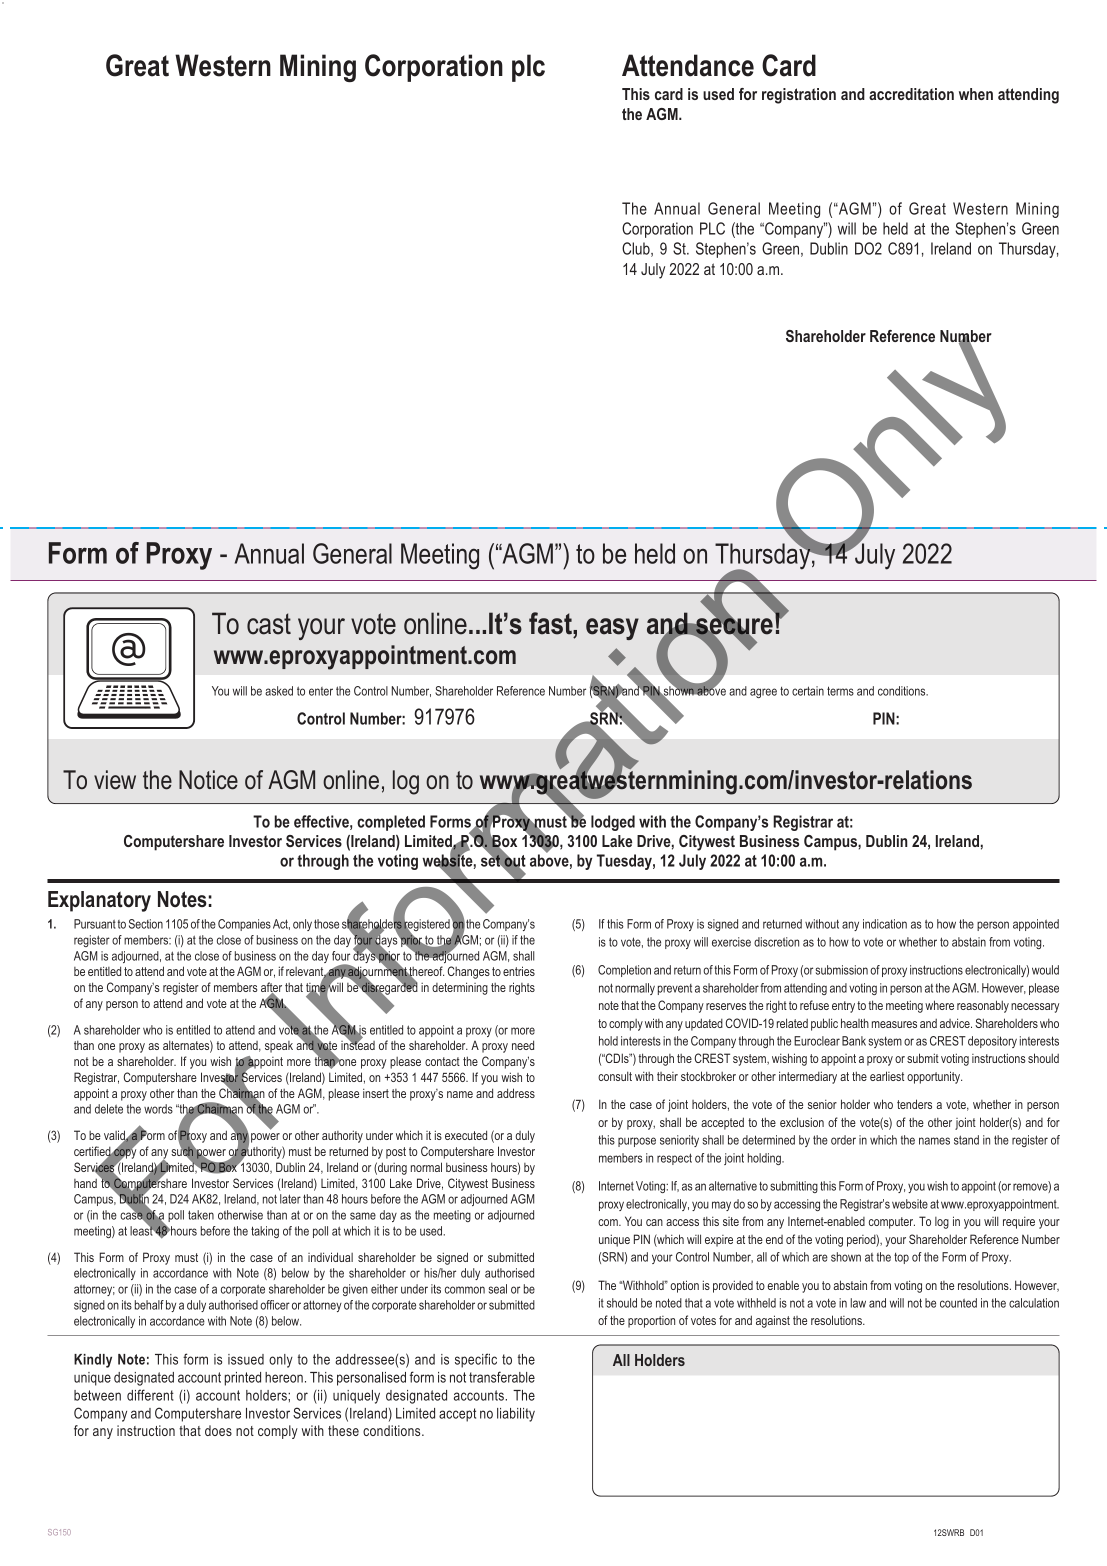  Describe the element at coordinates (243, 1379) in the image. I see `printed` at that location.
